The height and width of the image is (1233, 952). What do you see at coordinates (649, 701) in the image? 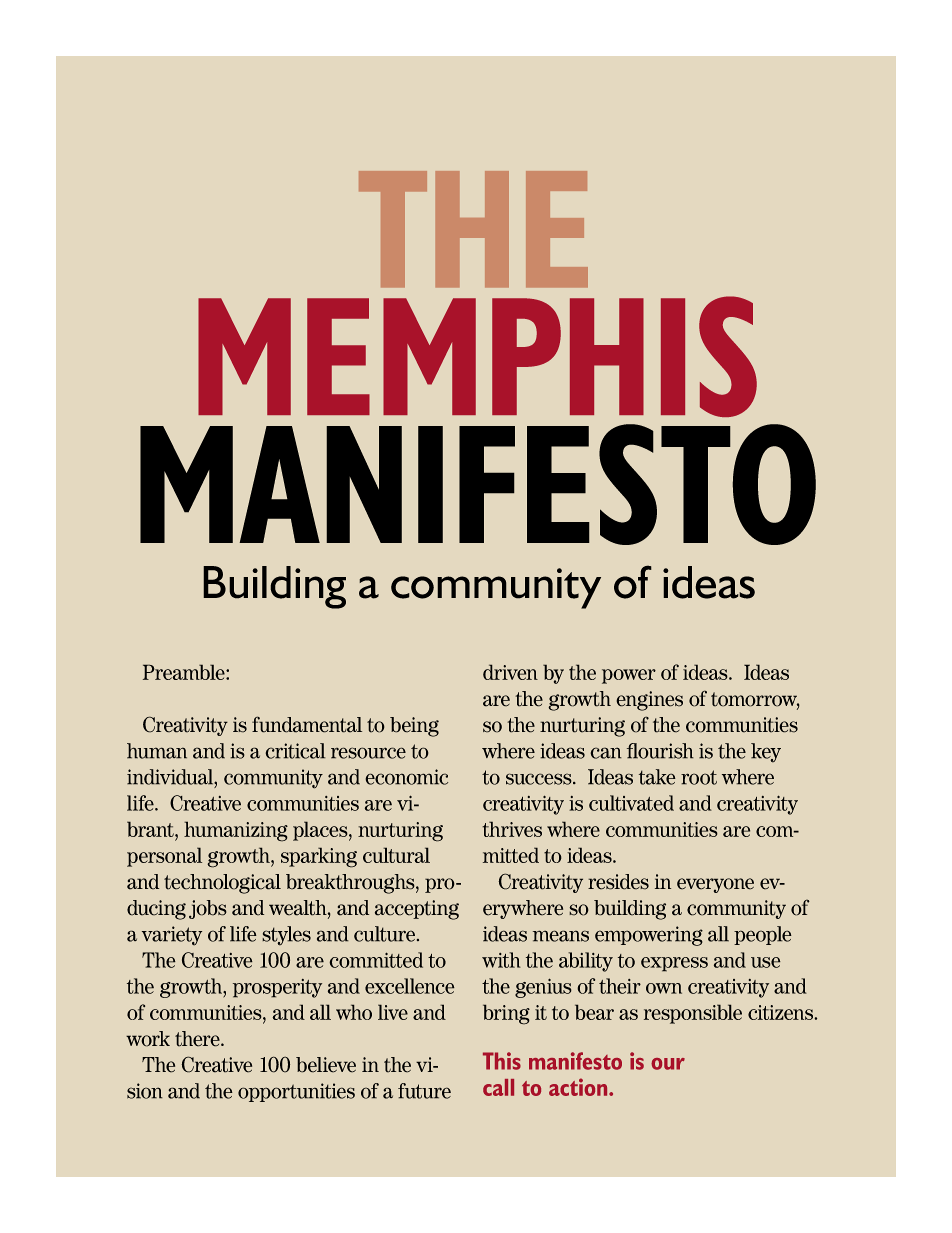
I see `engines` at bounding box center [649, 701].
